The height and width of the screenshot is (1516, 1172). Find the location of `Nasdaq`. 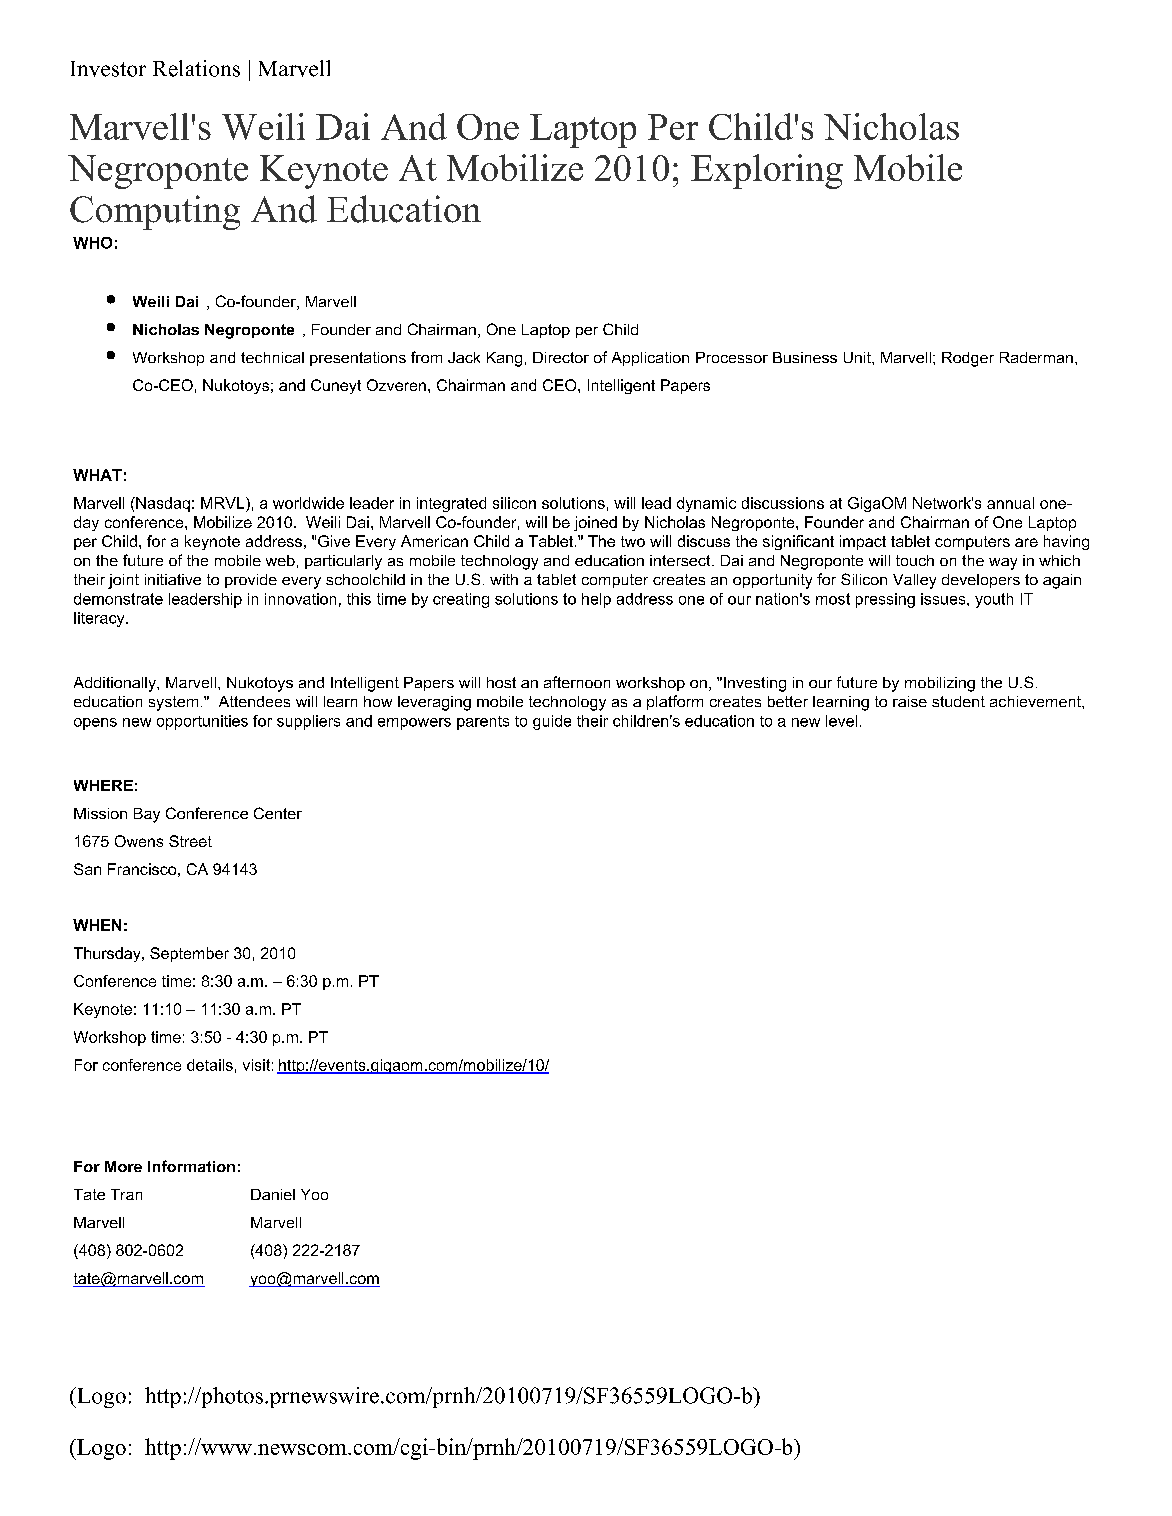

Nasdaq is located at coordinates (162, 504).
